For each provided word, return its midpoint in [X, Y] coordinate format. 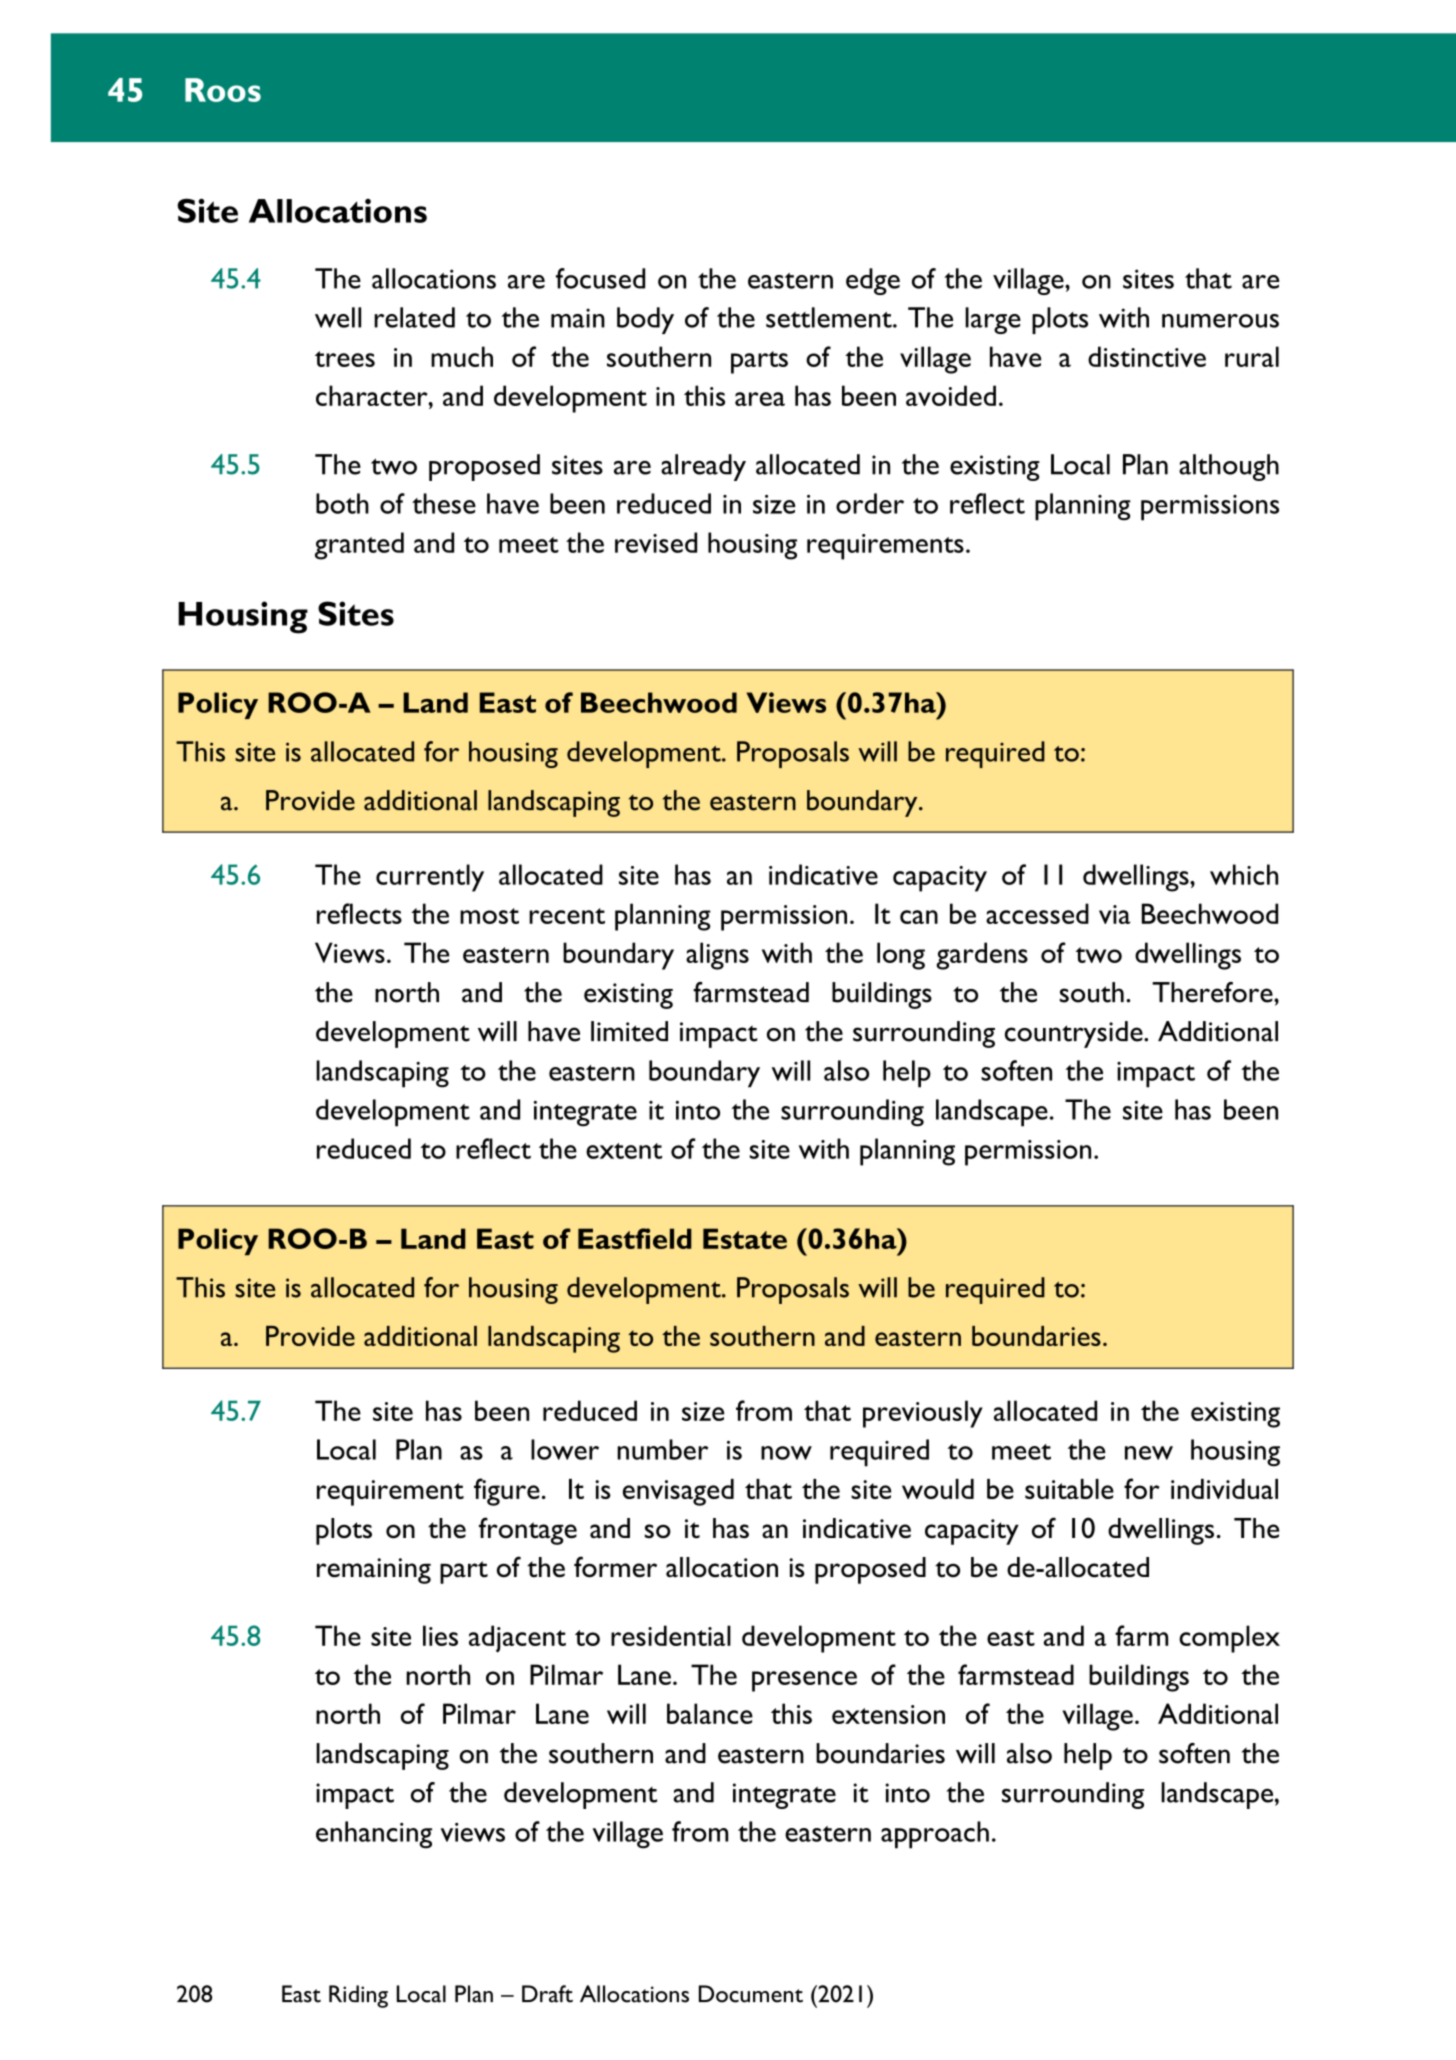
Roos [223, 90]
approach [935, 1835]
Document [751, 1994]
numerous [1220, 321]
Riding [358, 1996]
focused [600, 278]
